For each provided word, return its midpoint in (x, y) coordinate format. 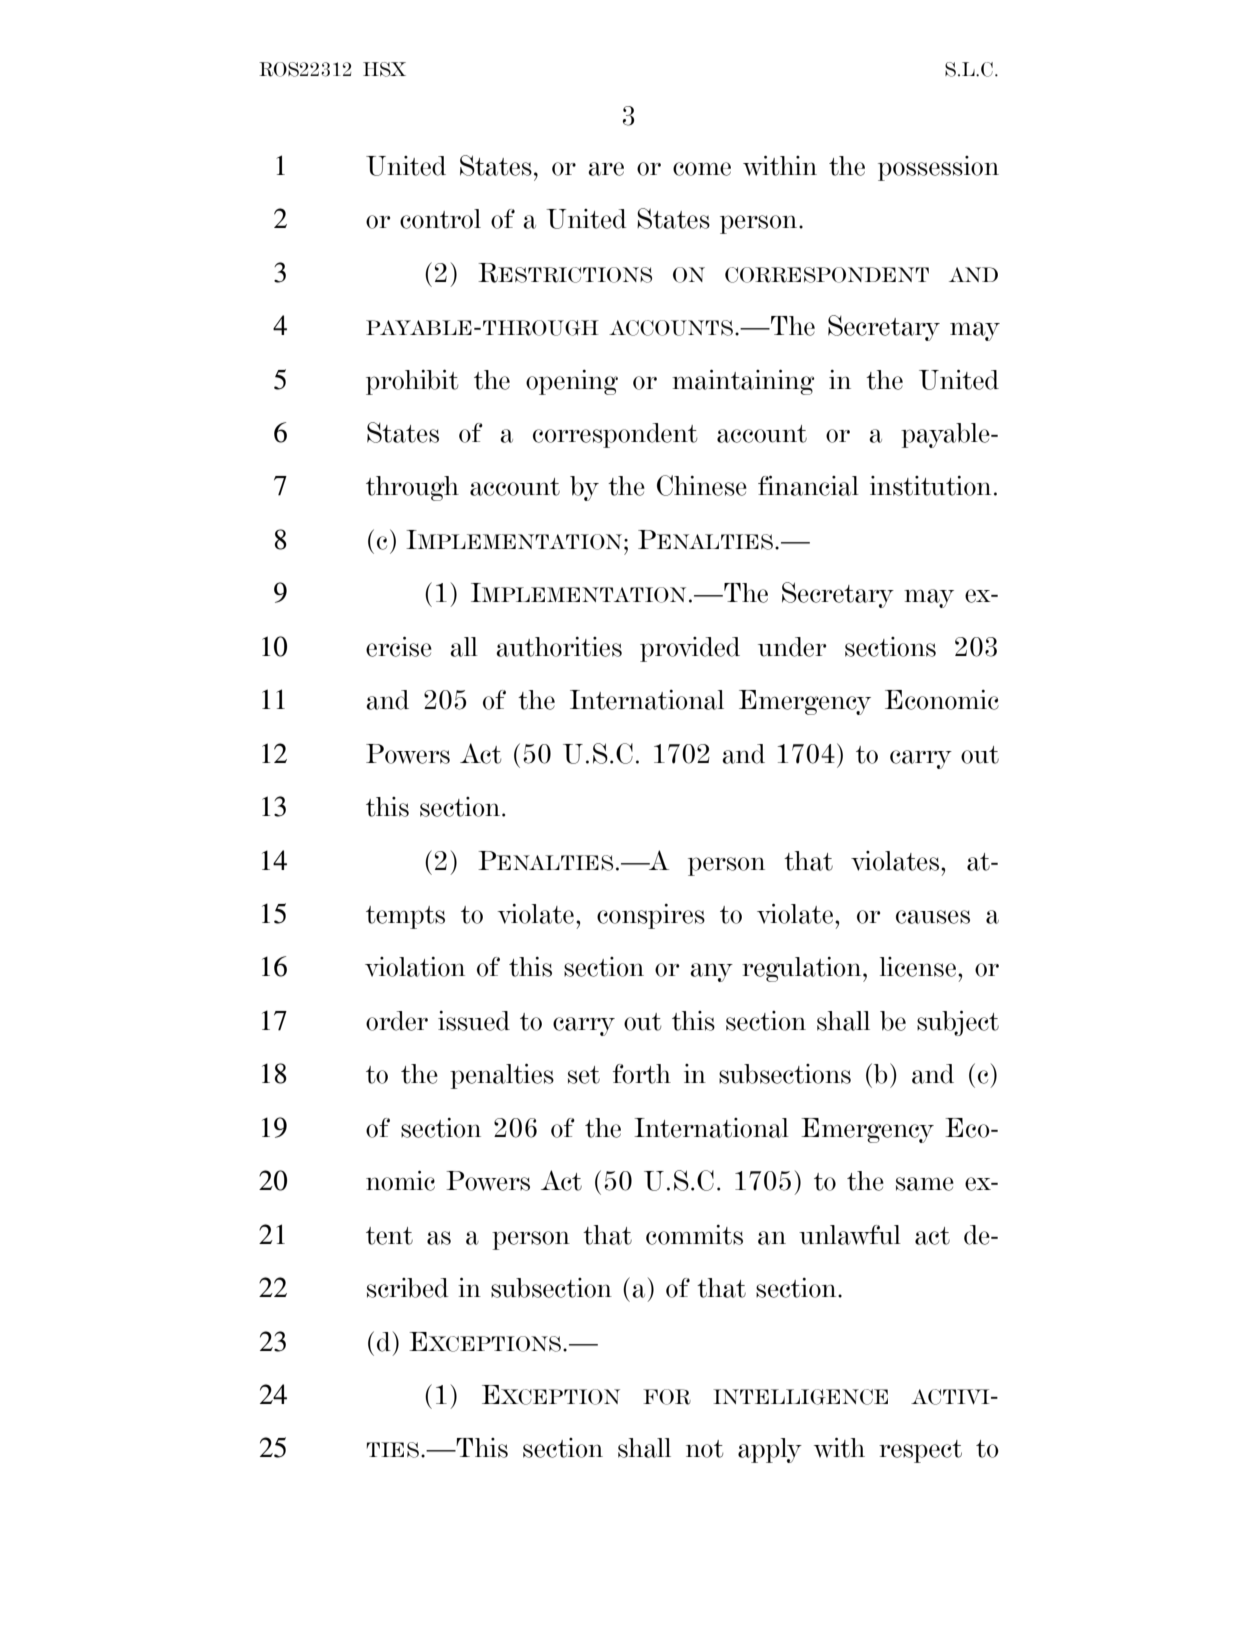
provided (690, 649)
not (704, 1449)
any (711, 972)
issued (474, 1021)
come (702, 169)
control (440, 219)
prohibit (412, 382)
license (918, 967)
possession (938, 168)
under (792, 647)
